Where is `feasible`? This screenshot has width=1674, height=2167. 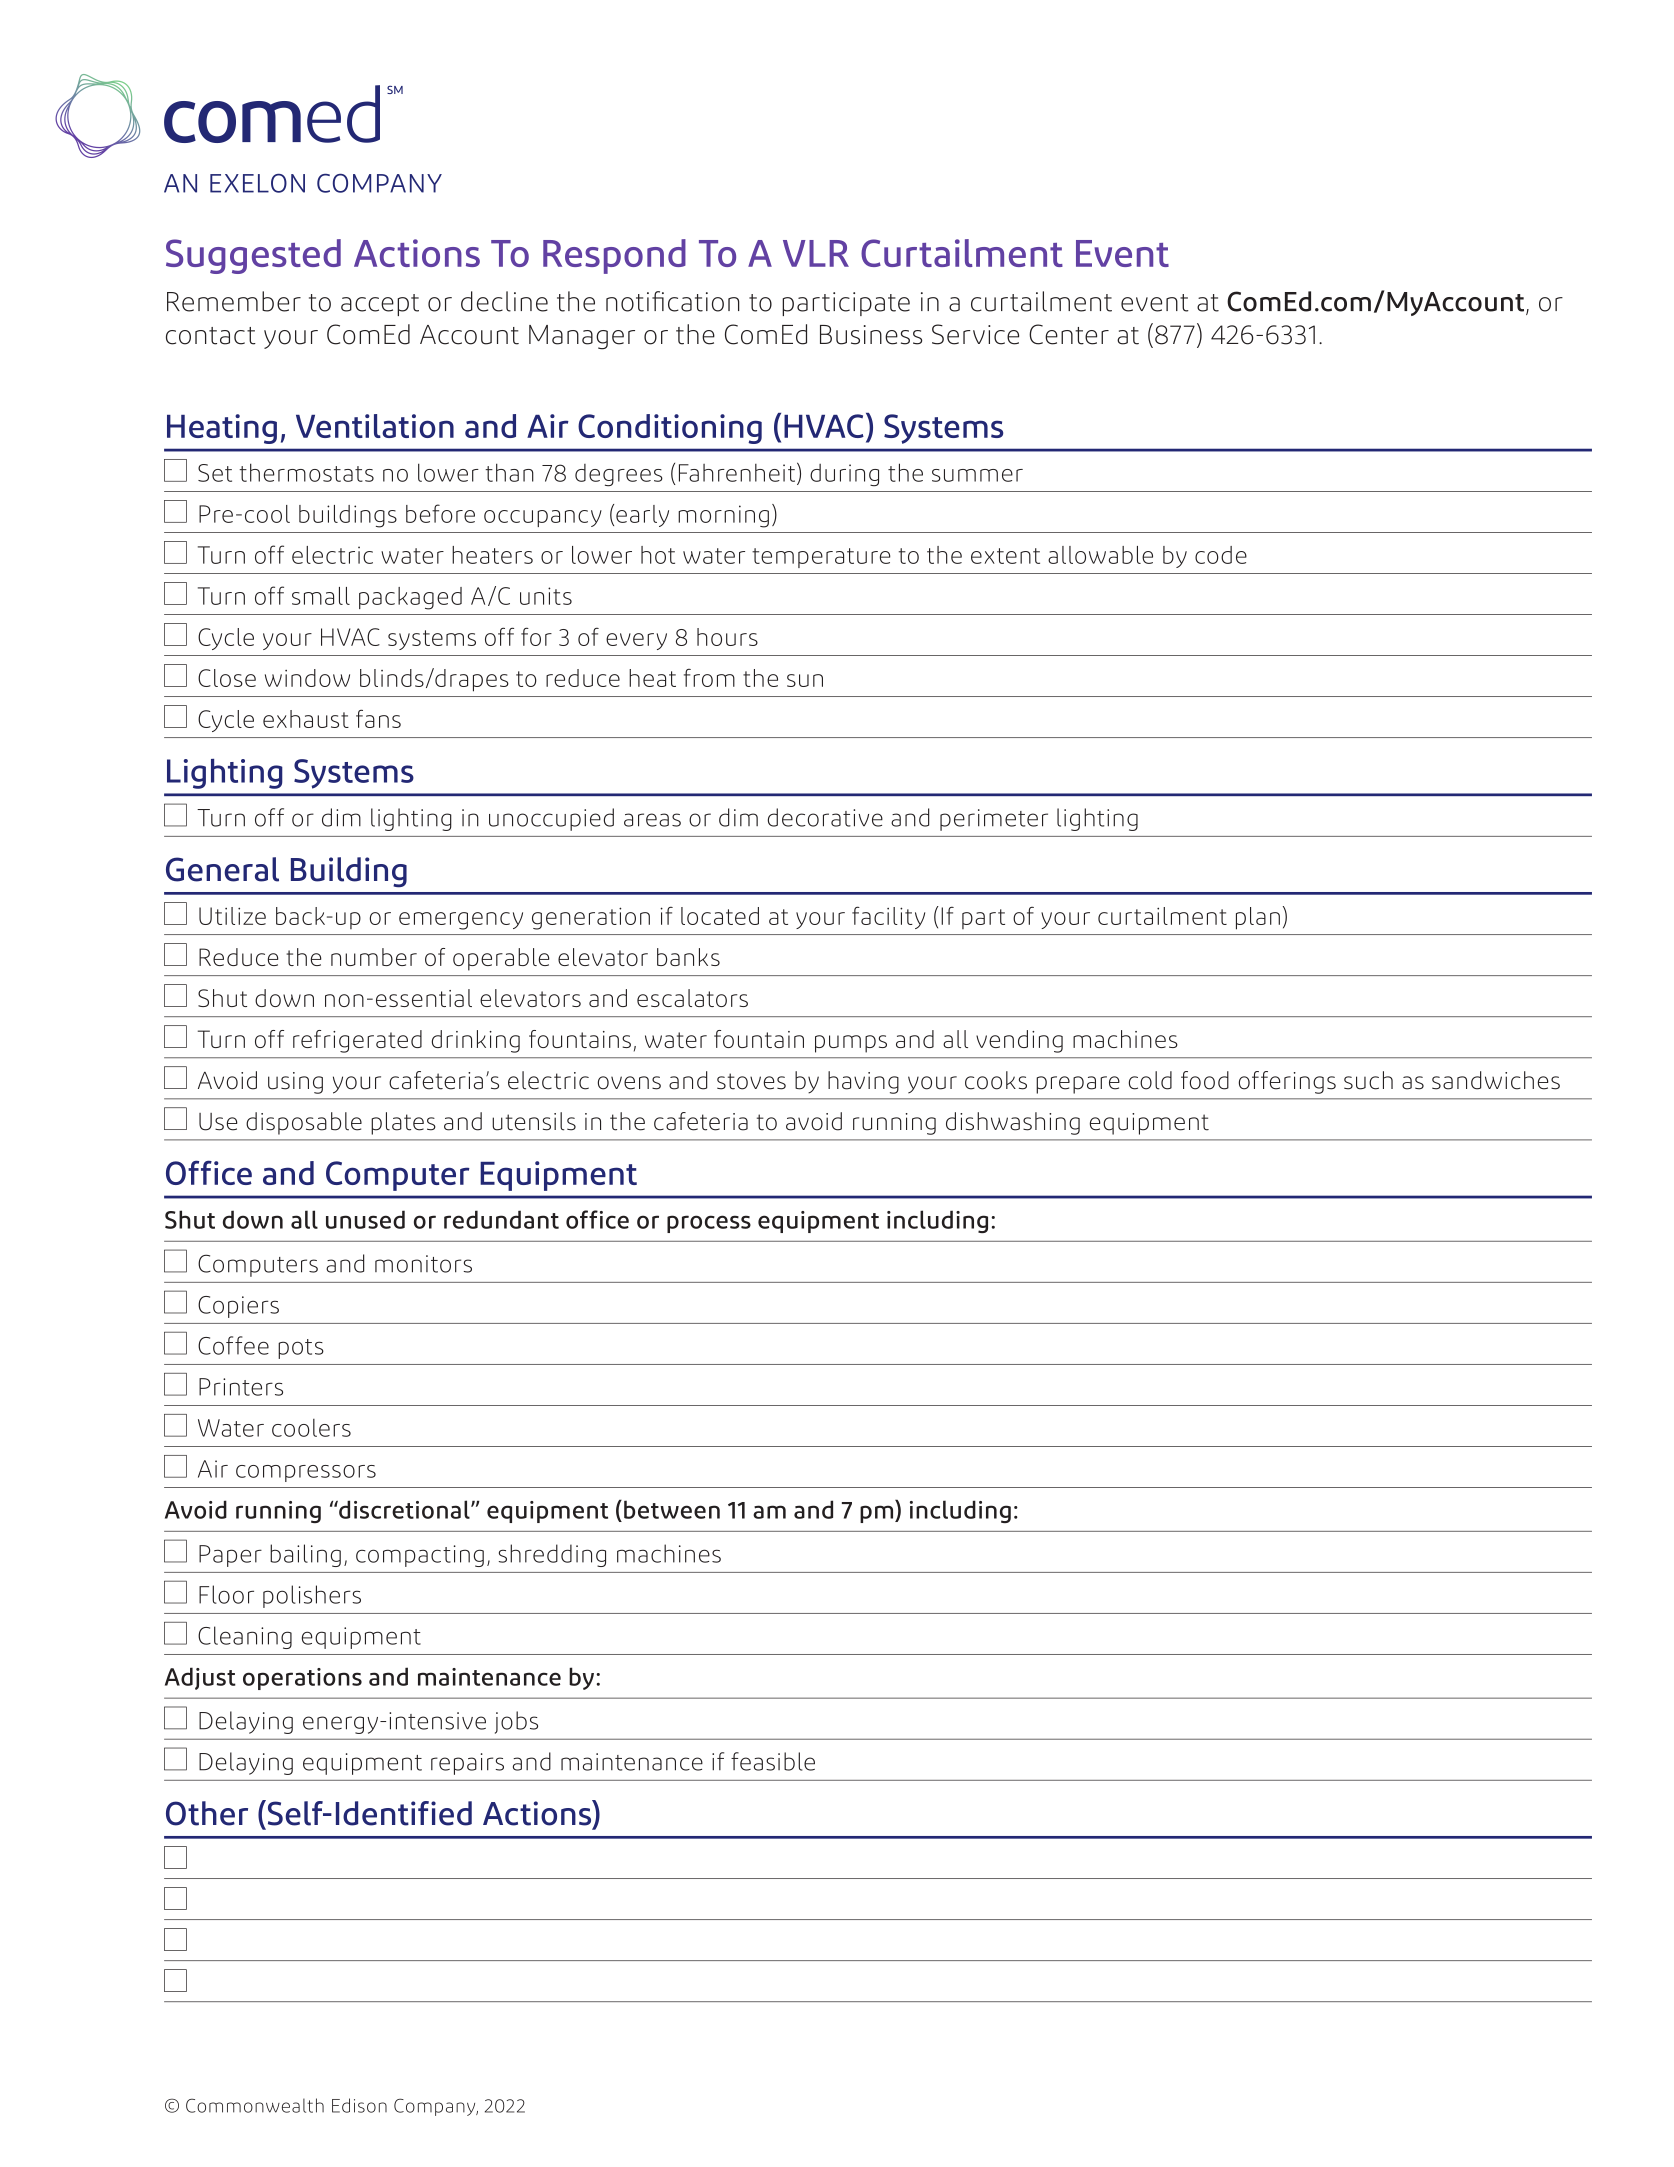
feasible is located at coordinates (773, 1761).
